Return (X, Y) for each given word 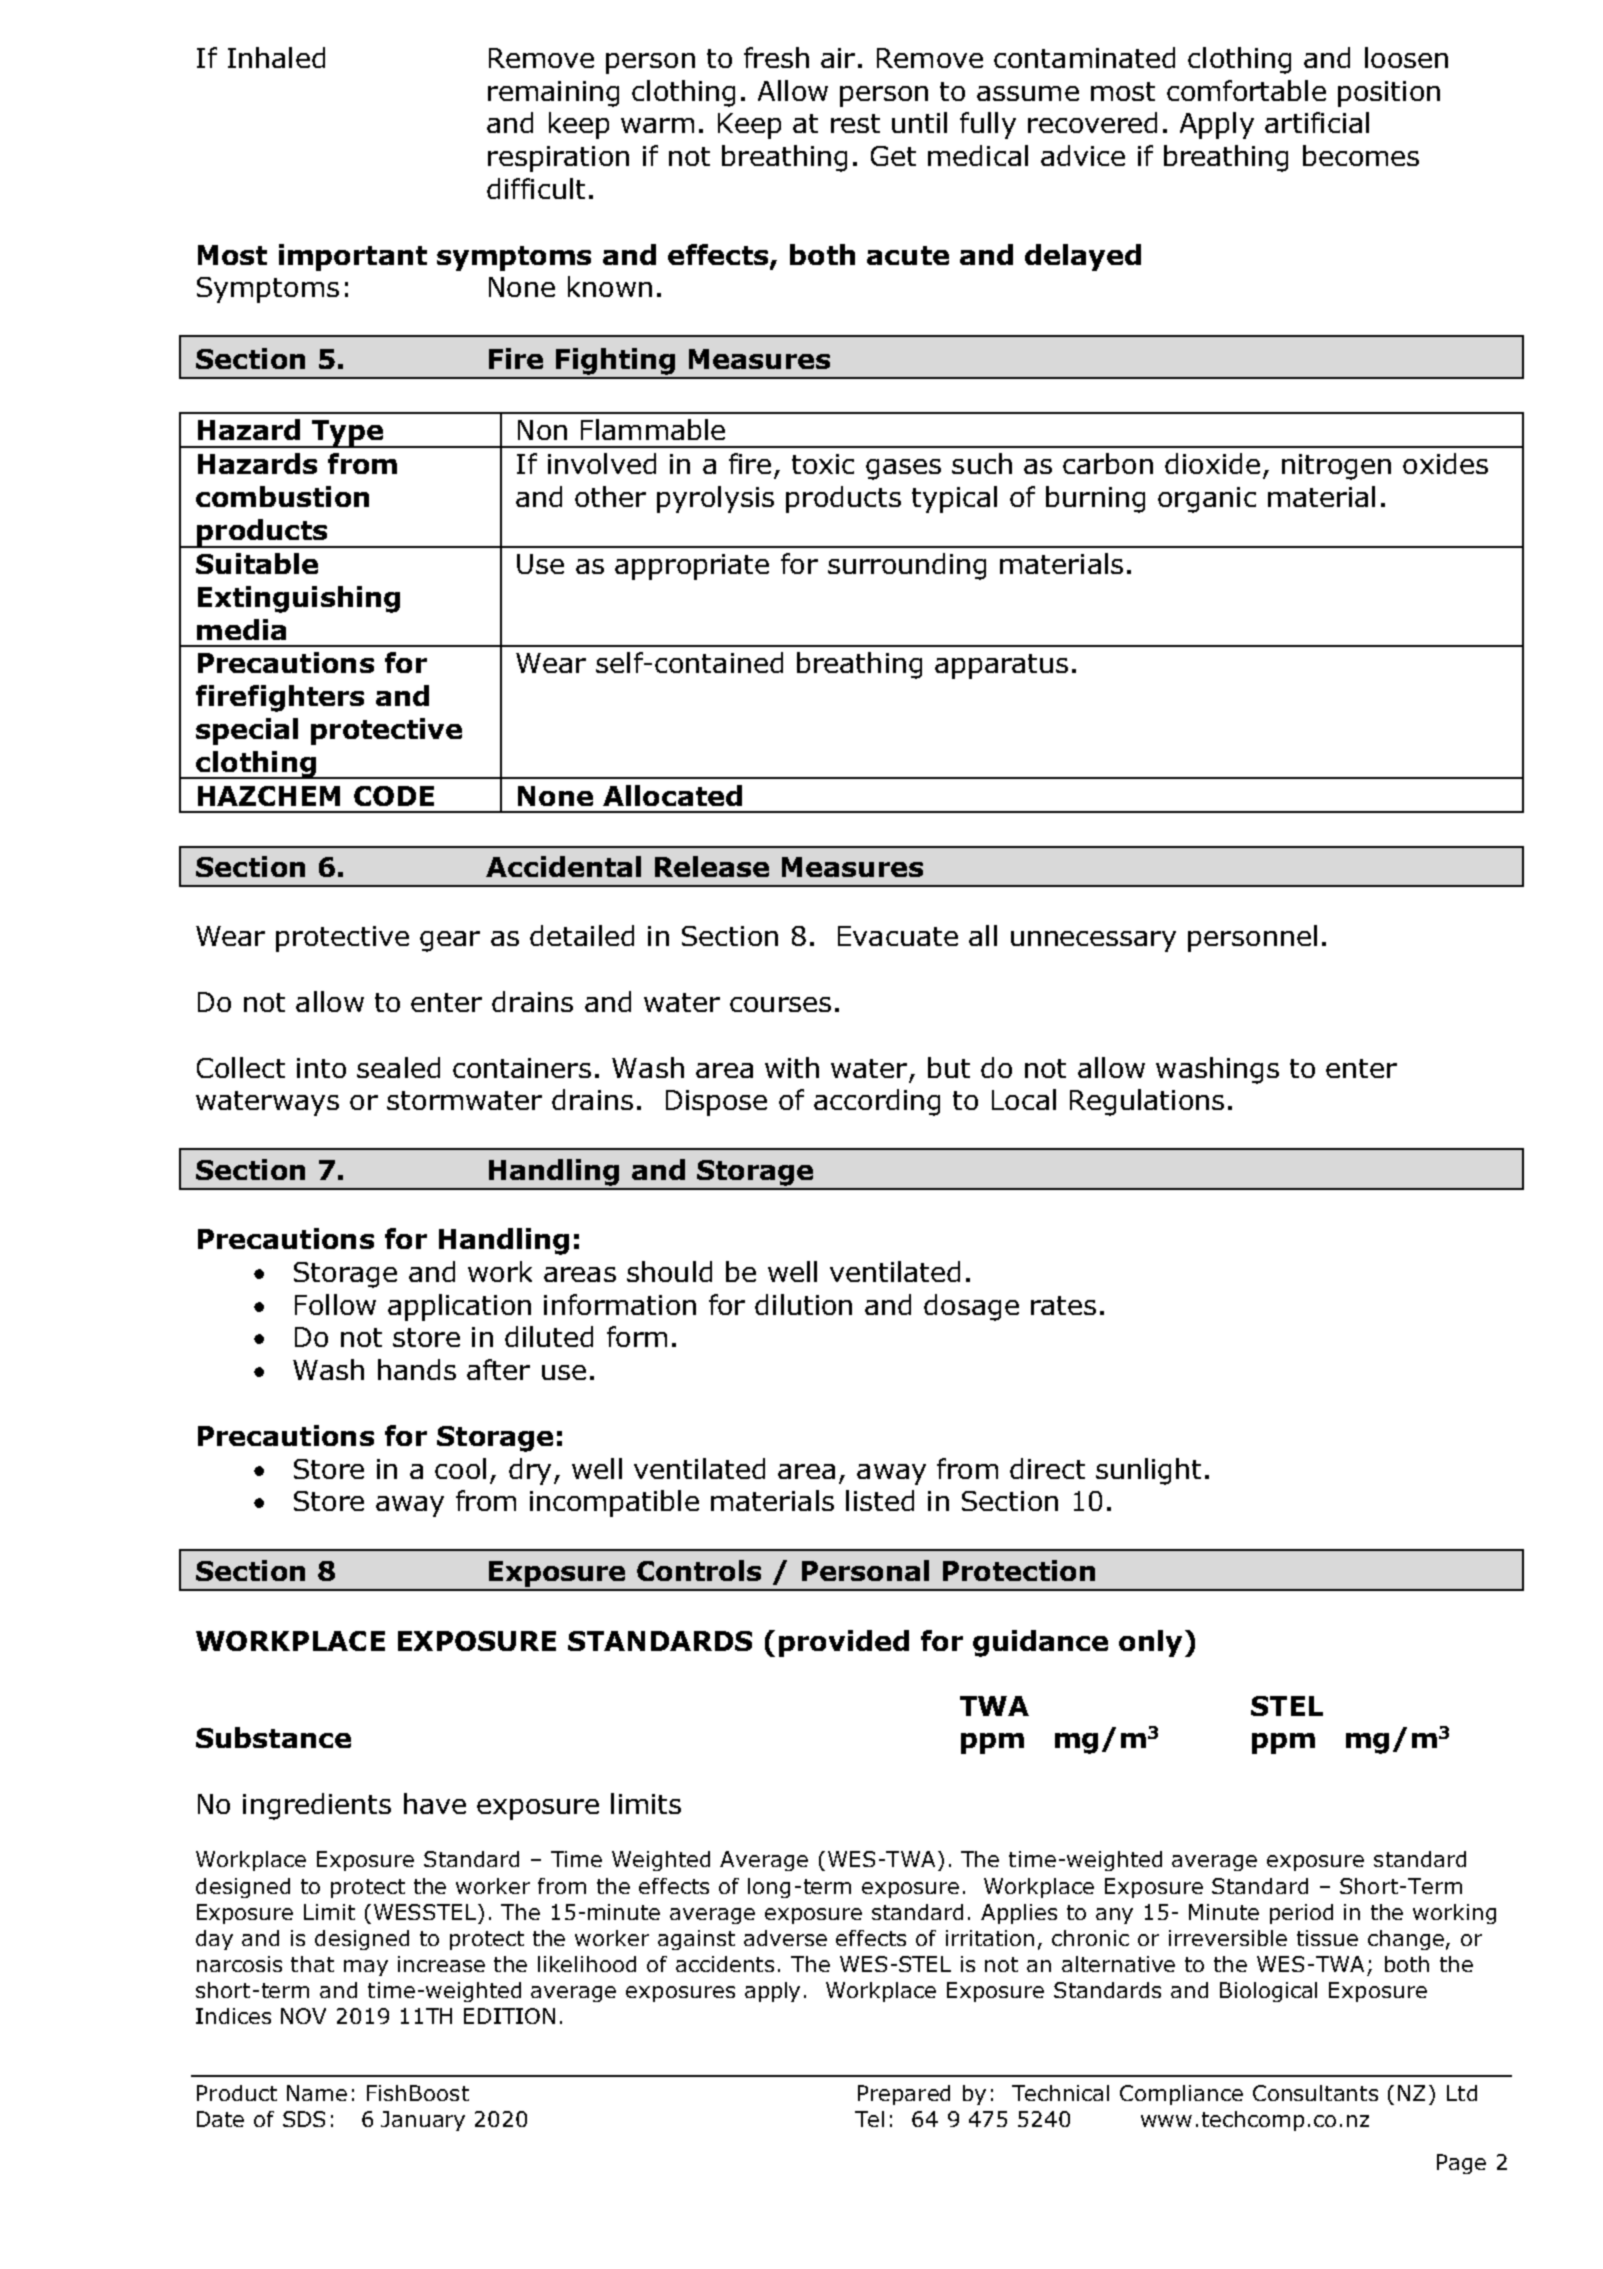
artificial (1317, 122)
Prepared (904, 2095)
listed (880, 1500)
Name (317, 2093)
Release (712, 866)
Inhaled (276, 57)
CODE (394, 796)
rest (855, 123)
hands (417, 1369)
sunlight (1148, 1471)
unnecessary (1093, 941)
